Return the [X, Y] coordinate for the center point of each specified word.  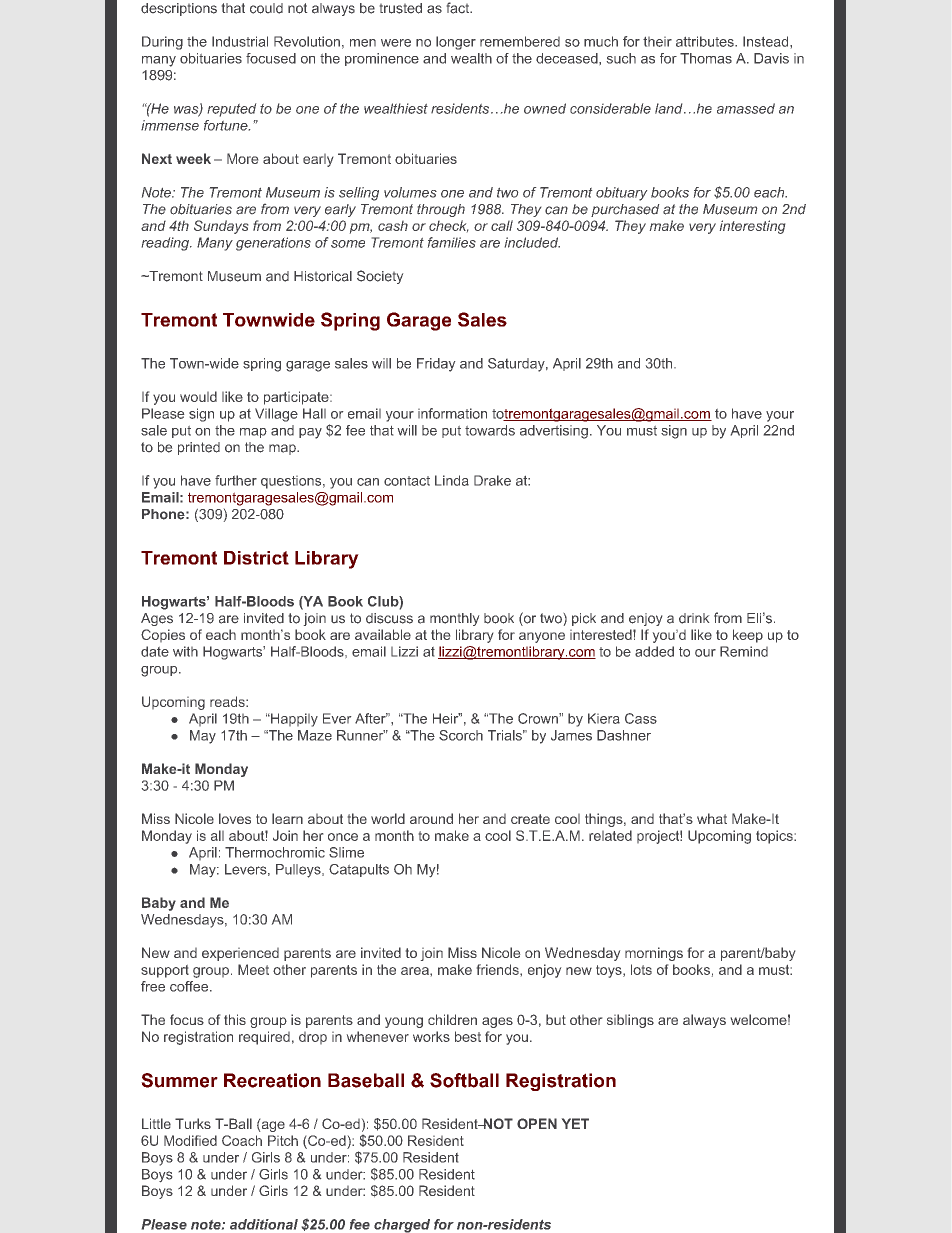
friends [499, 969]
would [198, 396]
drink [694, 618]
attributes [706, 41]
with [185, 651]
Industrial [240, 41]
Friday [436, 365]
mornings [654, 954]
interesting [752, 227]
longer [456, 43]
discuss [389, 618]
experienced [240, 954]
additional [264, 1224]
